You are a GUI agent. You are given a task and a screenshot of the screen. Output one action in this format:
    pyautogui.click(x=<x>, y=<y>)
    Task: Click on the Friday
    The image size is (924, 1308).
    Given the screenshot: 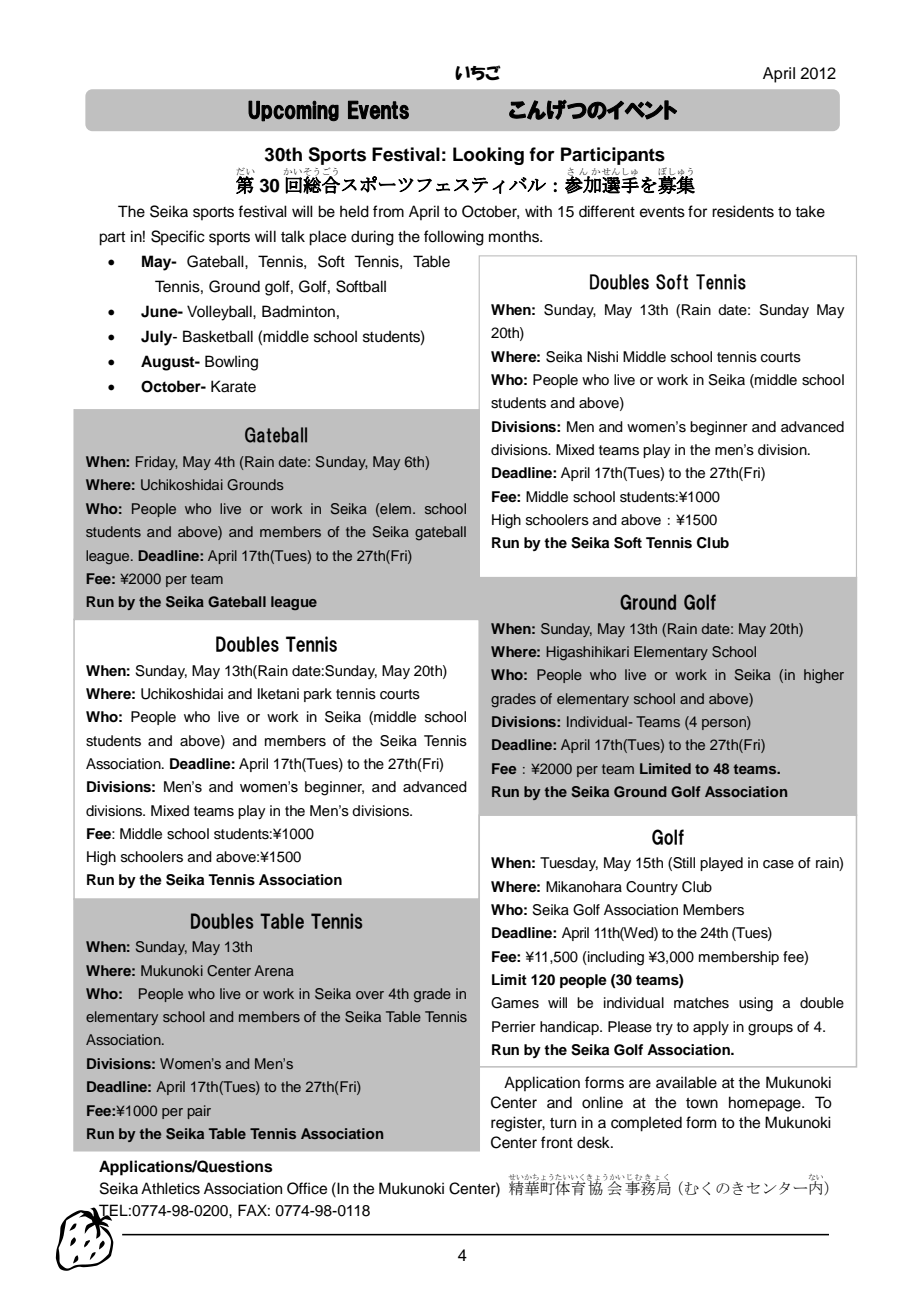 What is the action you would take?
    pyautogui.click(x=157, y=463)
